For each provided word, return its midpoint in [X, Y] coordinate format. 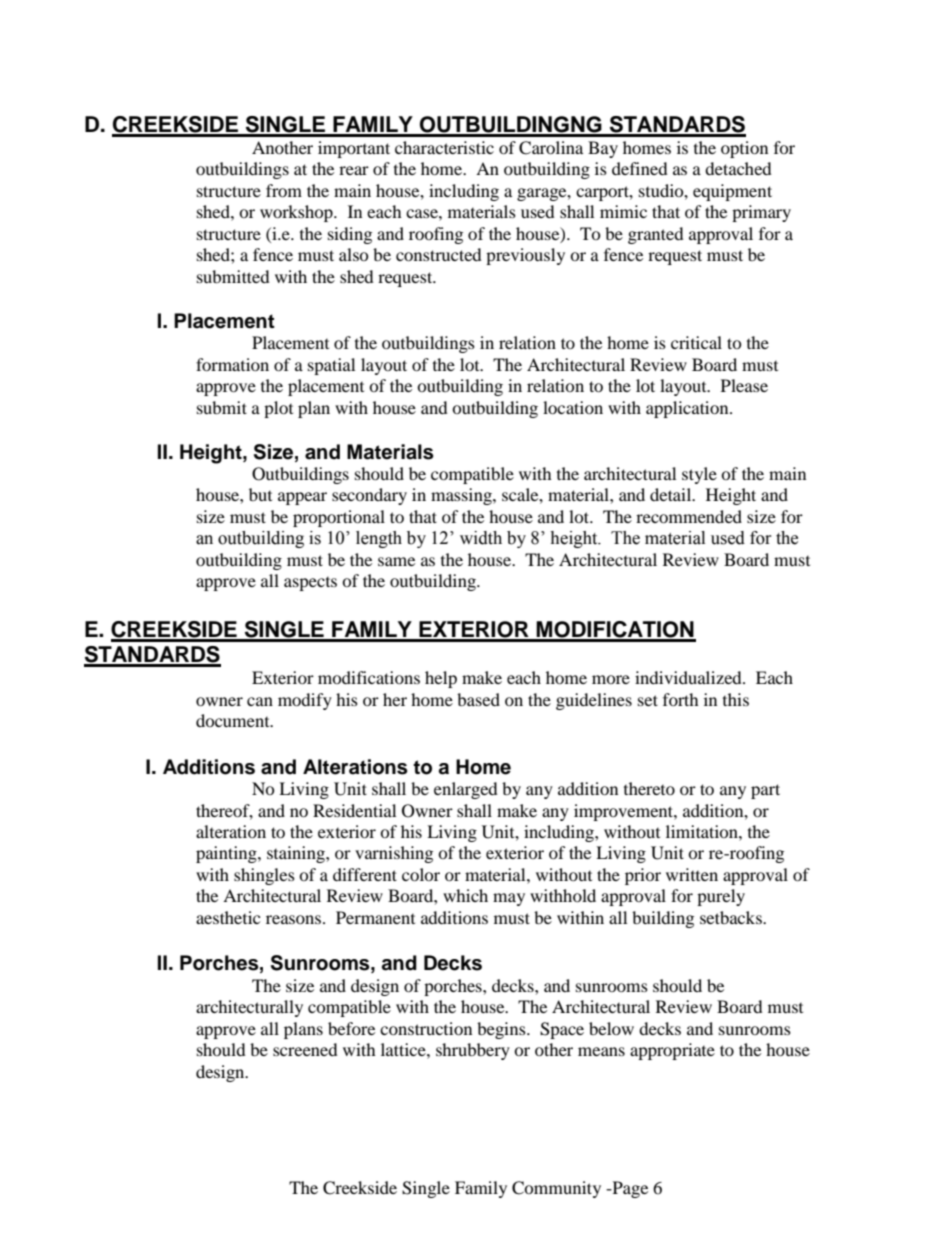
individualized [689, 677]
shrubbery [473, 1051]
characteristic [444, 147]
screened [305, 1049]
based [478, 699]
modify [305, 701]
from [284, 190]
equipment [732, 192]
